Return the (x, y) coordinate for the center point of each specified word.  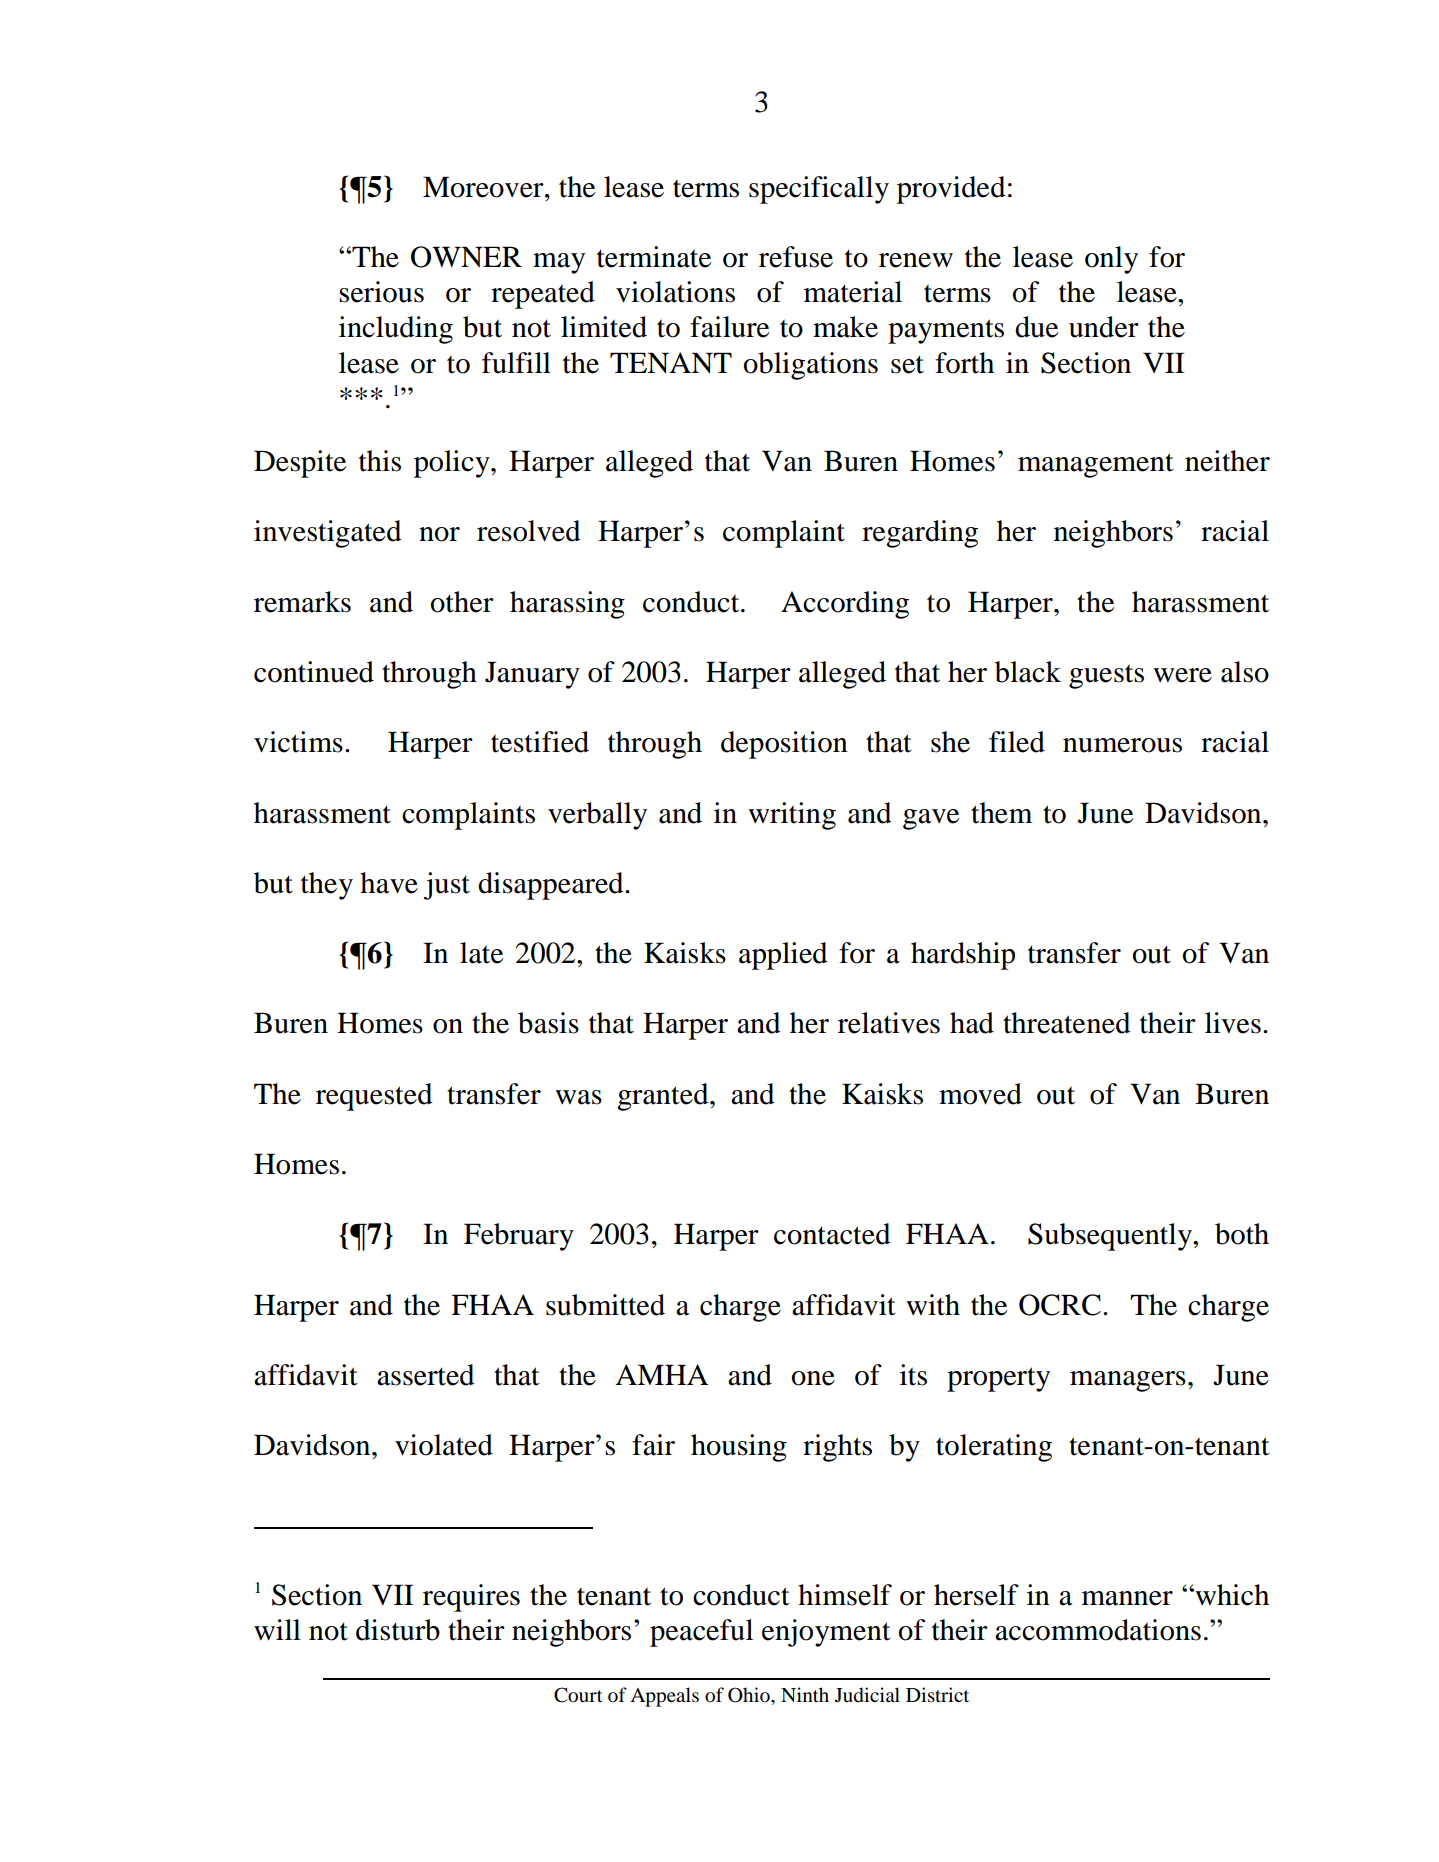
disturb (398, 1630)
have (389, 883)
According (845, 605)
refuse (796, 257)
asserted (426, 1375)
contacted (832, 1234)
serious (381, 292)
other (462, 602)
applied (783, 956)
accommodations (1098, 1630)
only (1111, 260)
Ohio (750, 1695)
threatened (1067, 1023)
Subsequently (1111, 1237)
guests (1106, 677)
